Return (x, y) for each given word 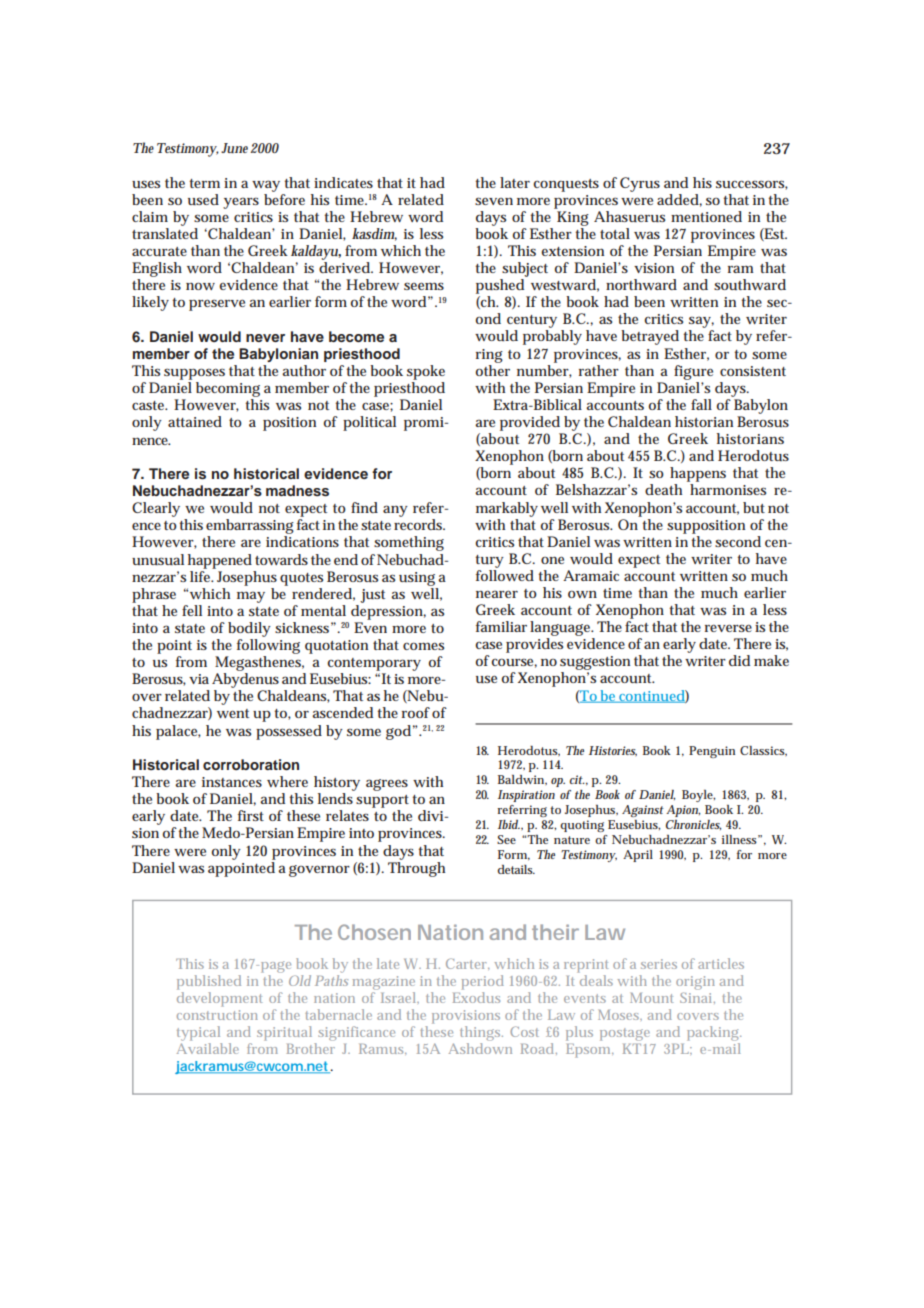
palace (178, 732)
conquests (566, 185)
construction (217, 1015)
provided (530, 423)
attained (195, 421)
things (481, 1033)
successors (752, 185)
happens (698, 476)
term (205, 183)
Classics (763, 751)
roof (416, 712)
